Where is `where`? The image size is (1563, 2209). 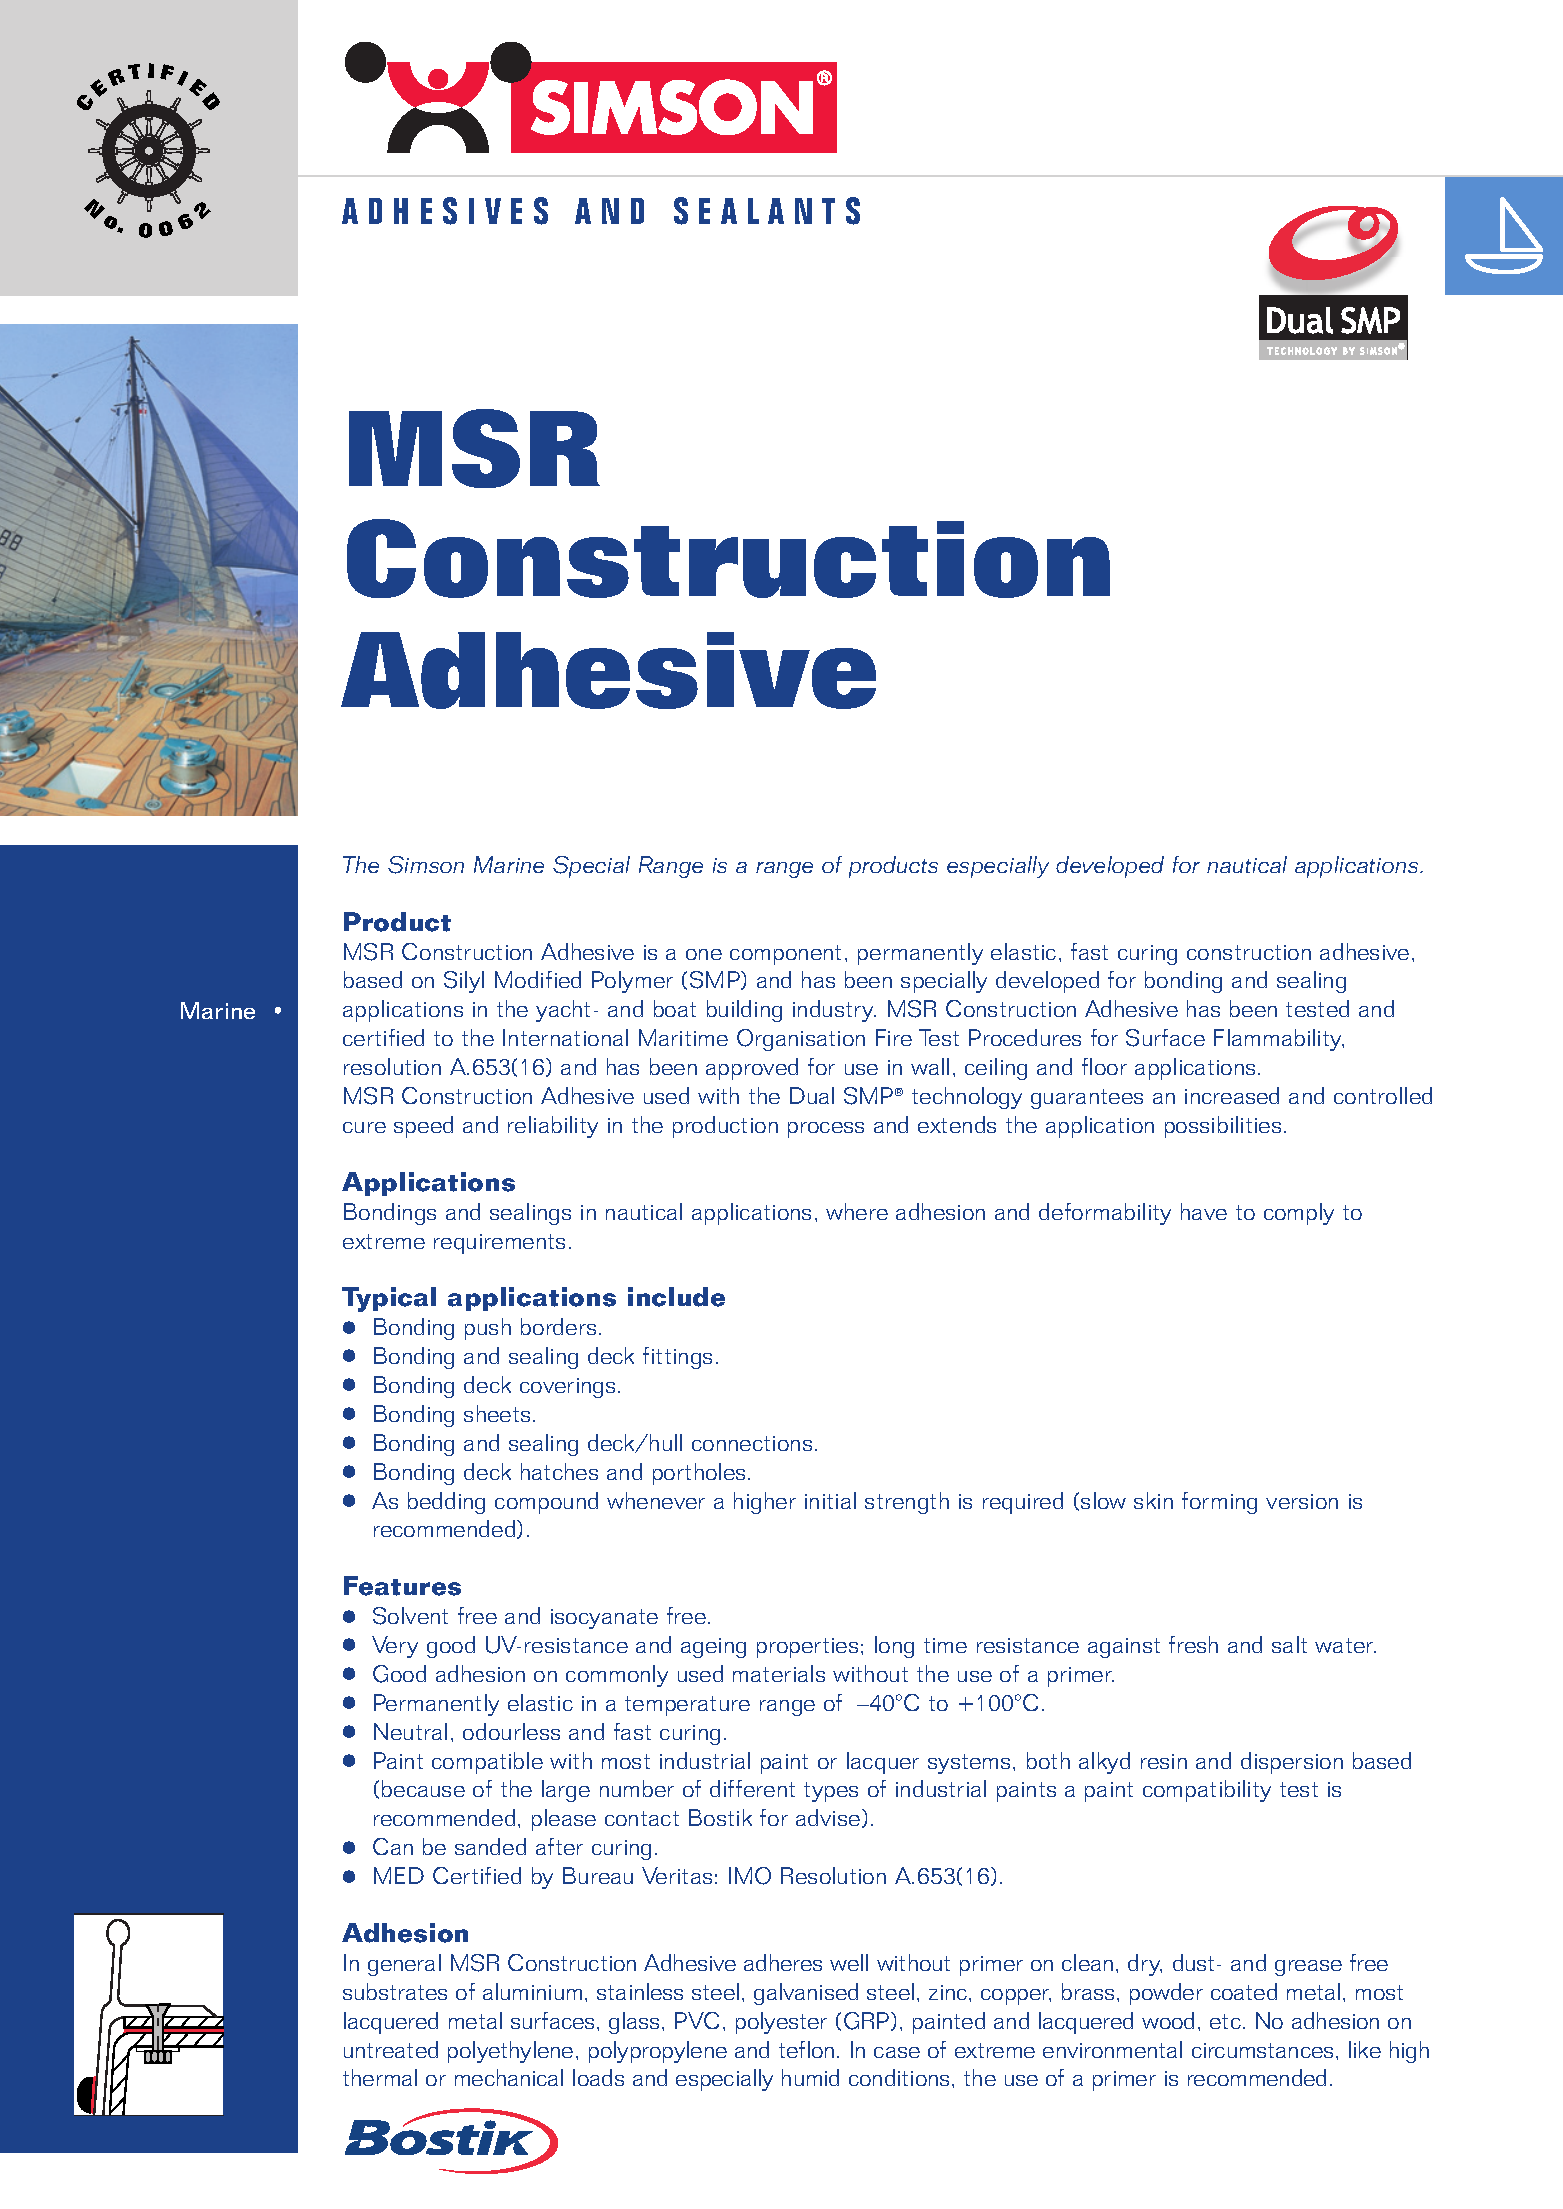
where is located at coordinates (857, 1211).
